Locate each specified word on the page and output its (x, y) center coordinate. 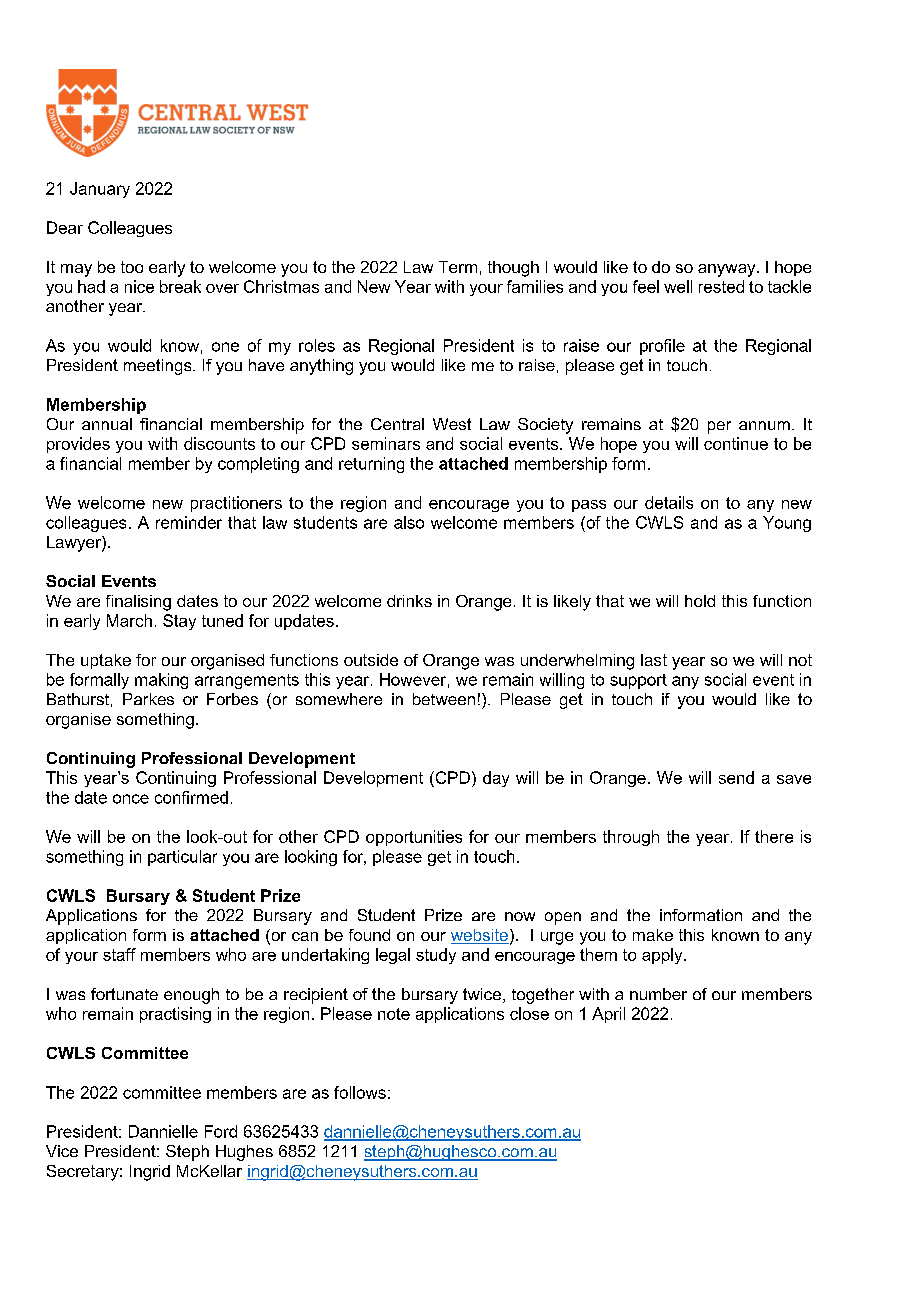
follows (360, 1092)
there (774, 836)
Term (458, 267)
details (669, 502)
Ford (221, 1131)
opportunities (414, 838)
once (131, 799)
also (409, 522)
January (100, 190)
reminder (189, 522)
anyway (728, 270)
